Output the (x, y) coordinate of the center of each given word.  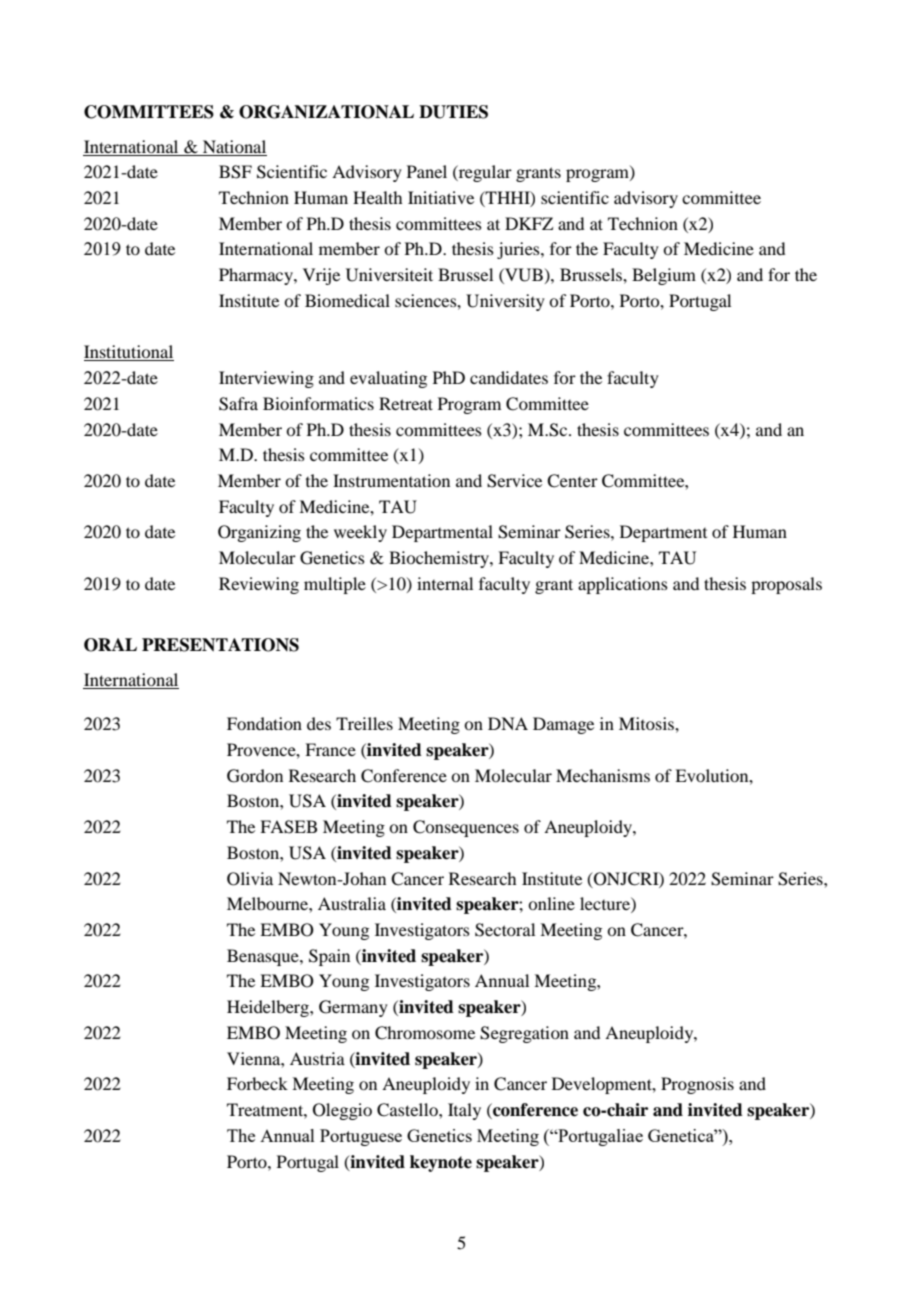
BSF (235, 172)
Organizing (259, 533)
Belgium (664, 276)
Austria (317, 1058)
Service (514, 481)
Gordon (255, 776)
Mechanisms (603, 775)
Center (572, 481)
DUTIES (453, 112)
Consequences (466, 828)
